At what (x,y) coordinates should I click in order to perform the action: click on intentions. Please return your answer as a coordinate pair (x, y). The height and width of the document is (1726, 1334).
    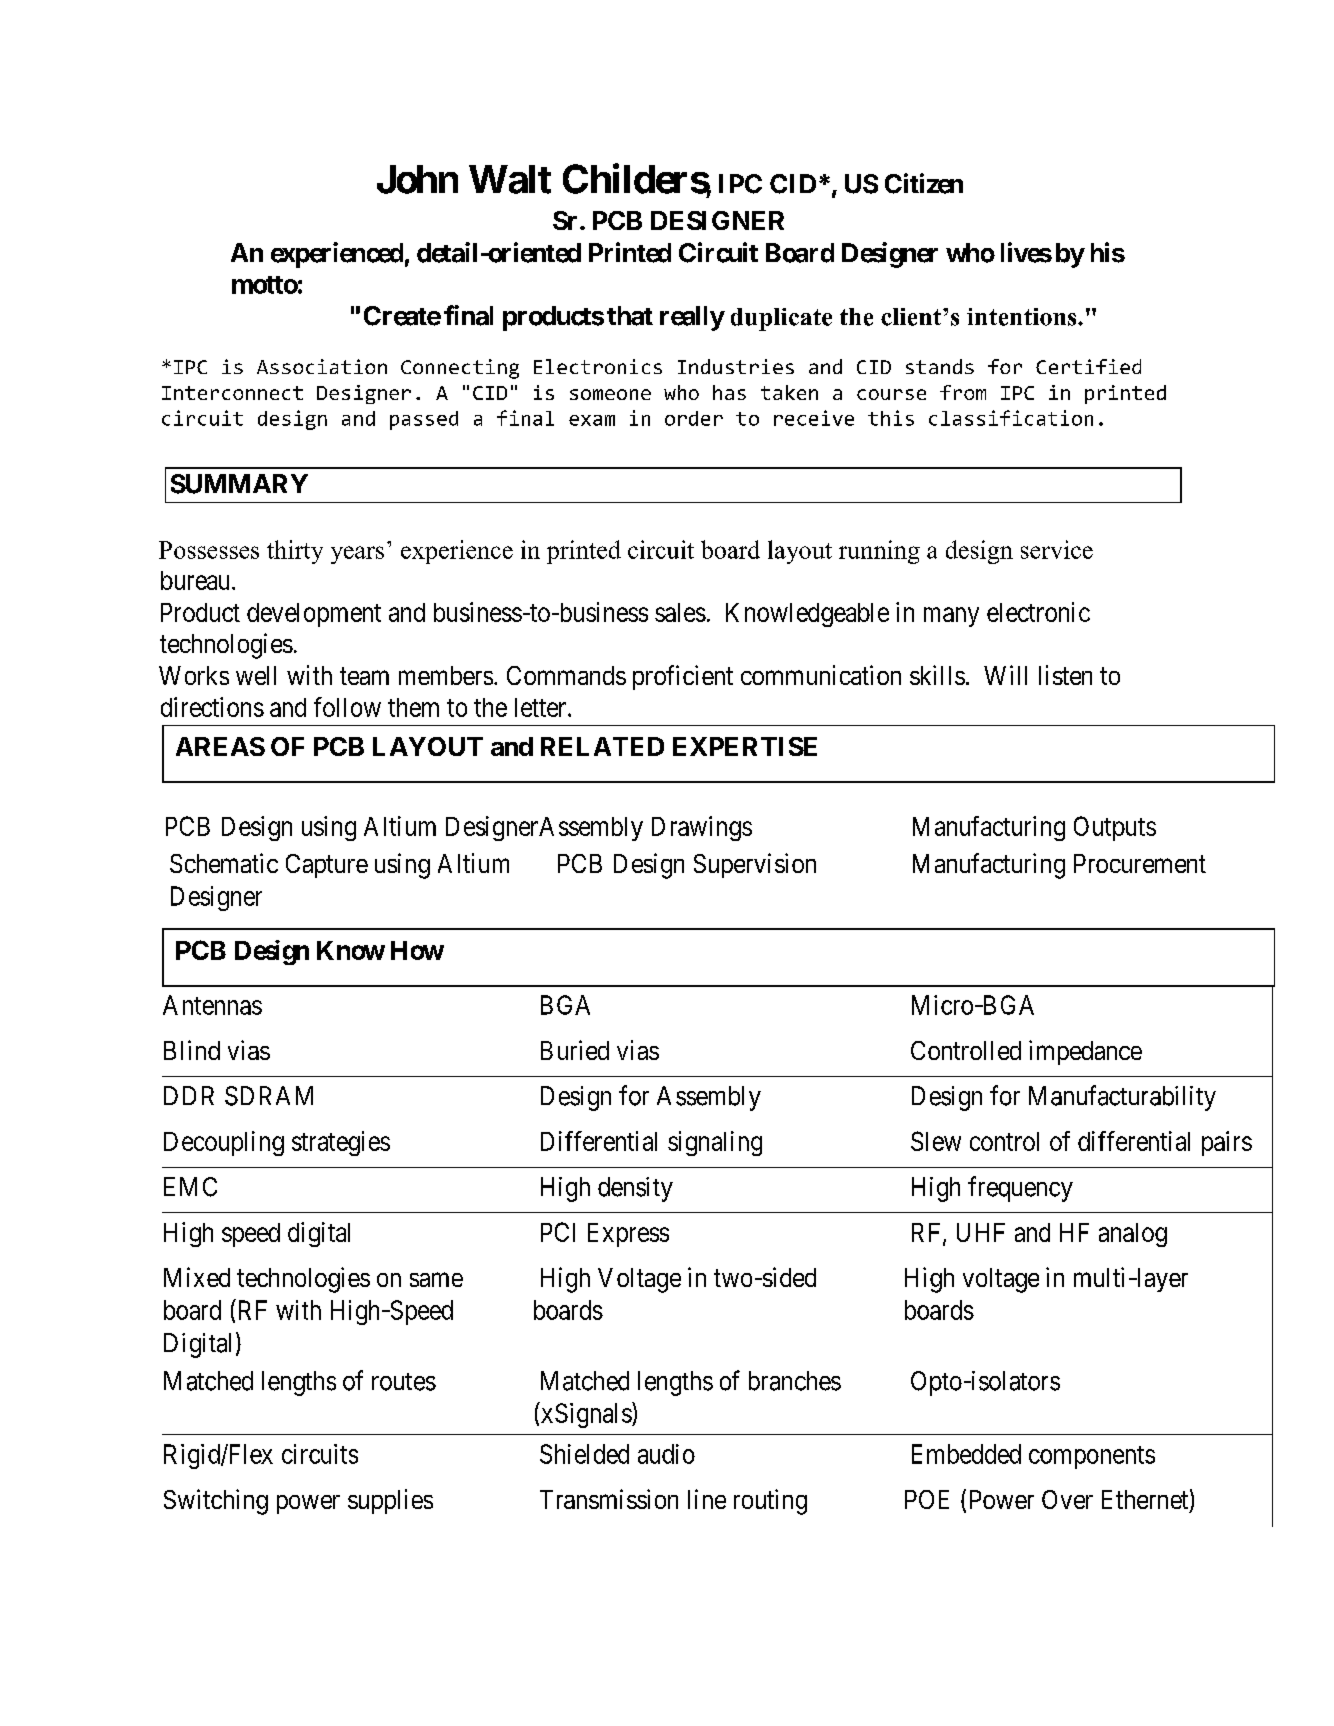
    Looking at the image, I should click on (1023, 317).
